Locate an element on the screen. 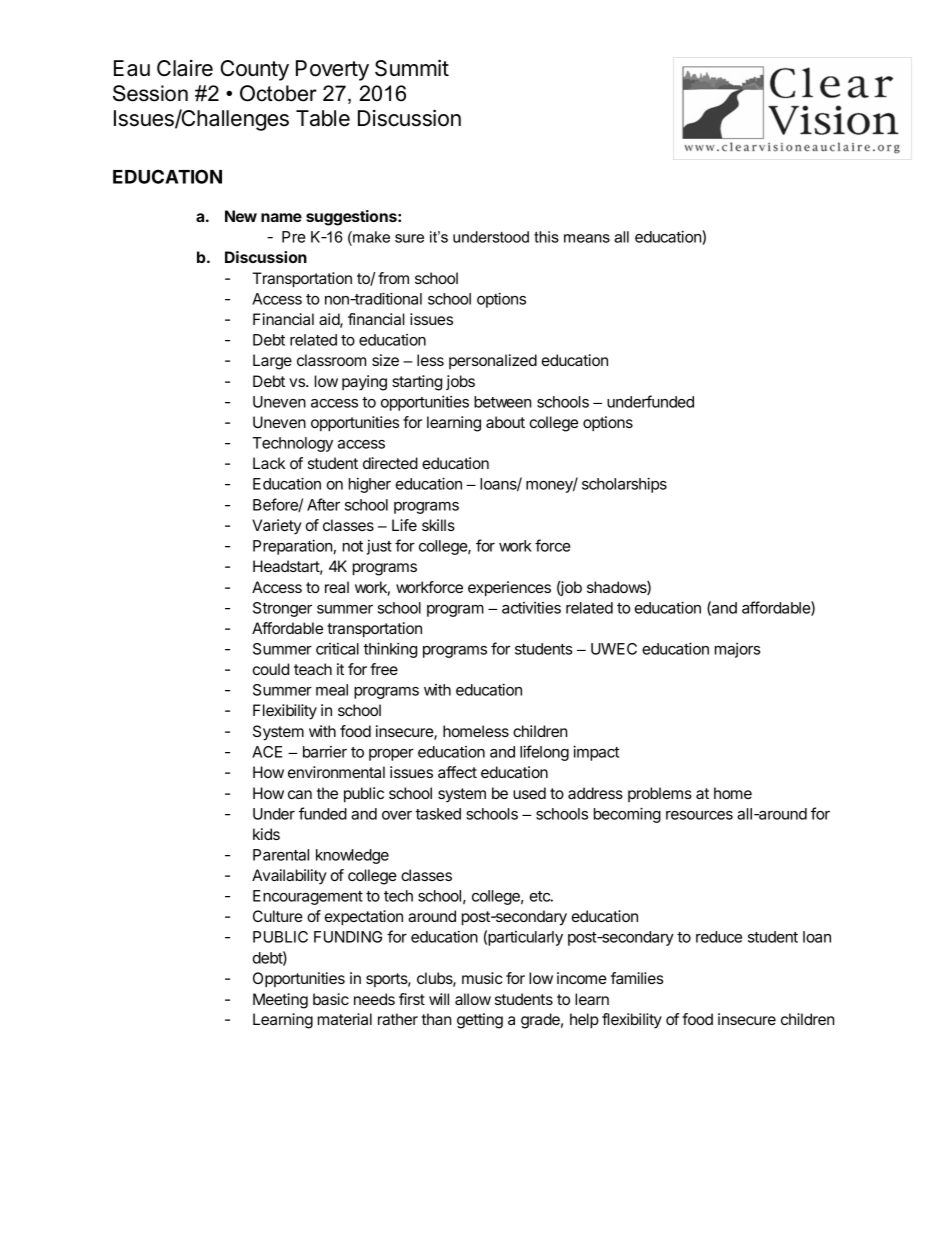 The height and width of the screenshot is (1233, 952). Claire is located at coordinates (185, 68).
